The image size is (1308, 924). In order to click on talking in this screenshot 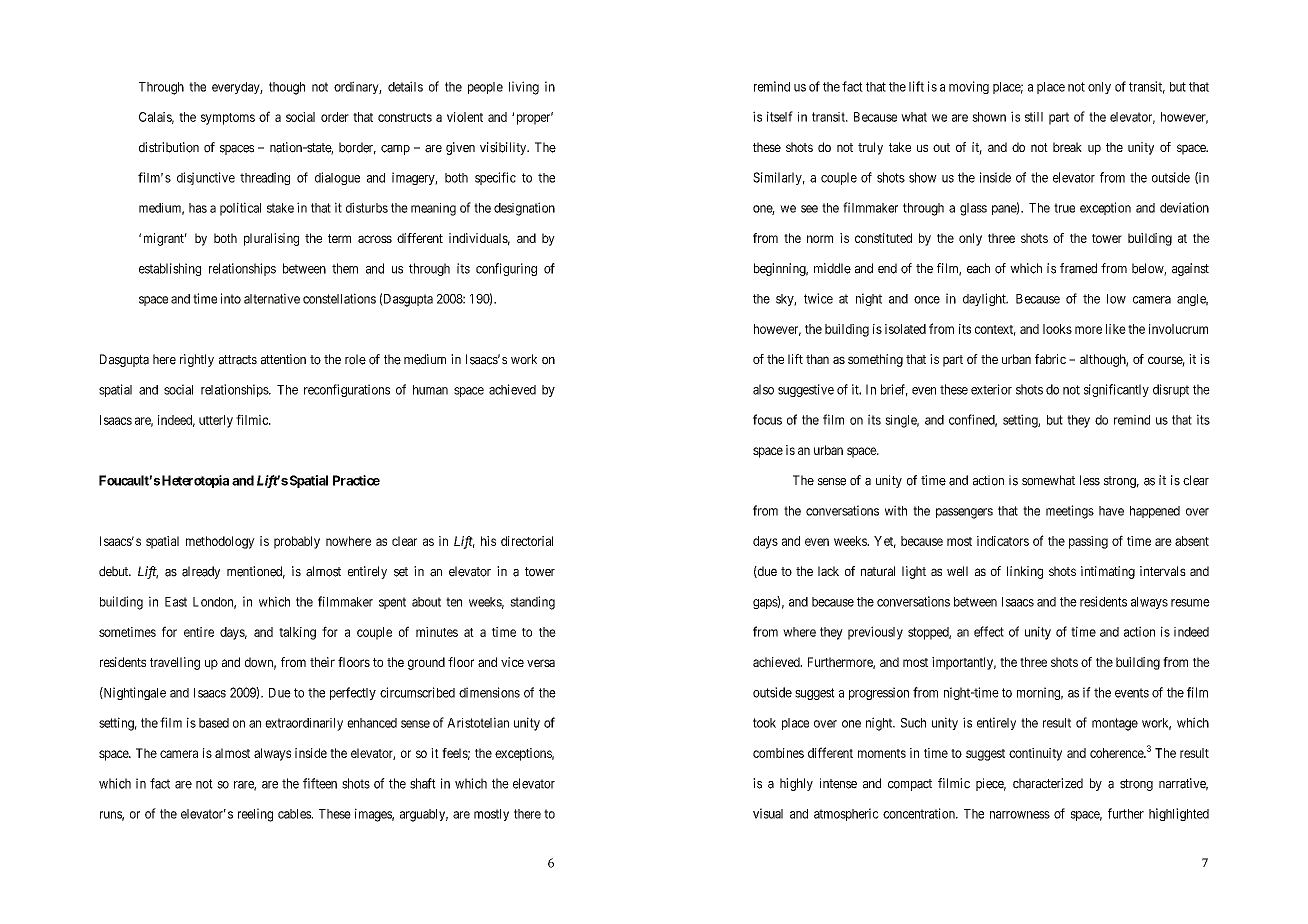, I will do `click(297, 633)`.
